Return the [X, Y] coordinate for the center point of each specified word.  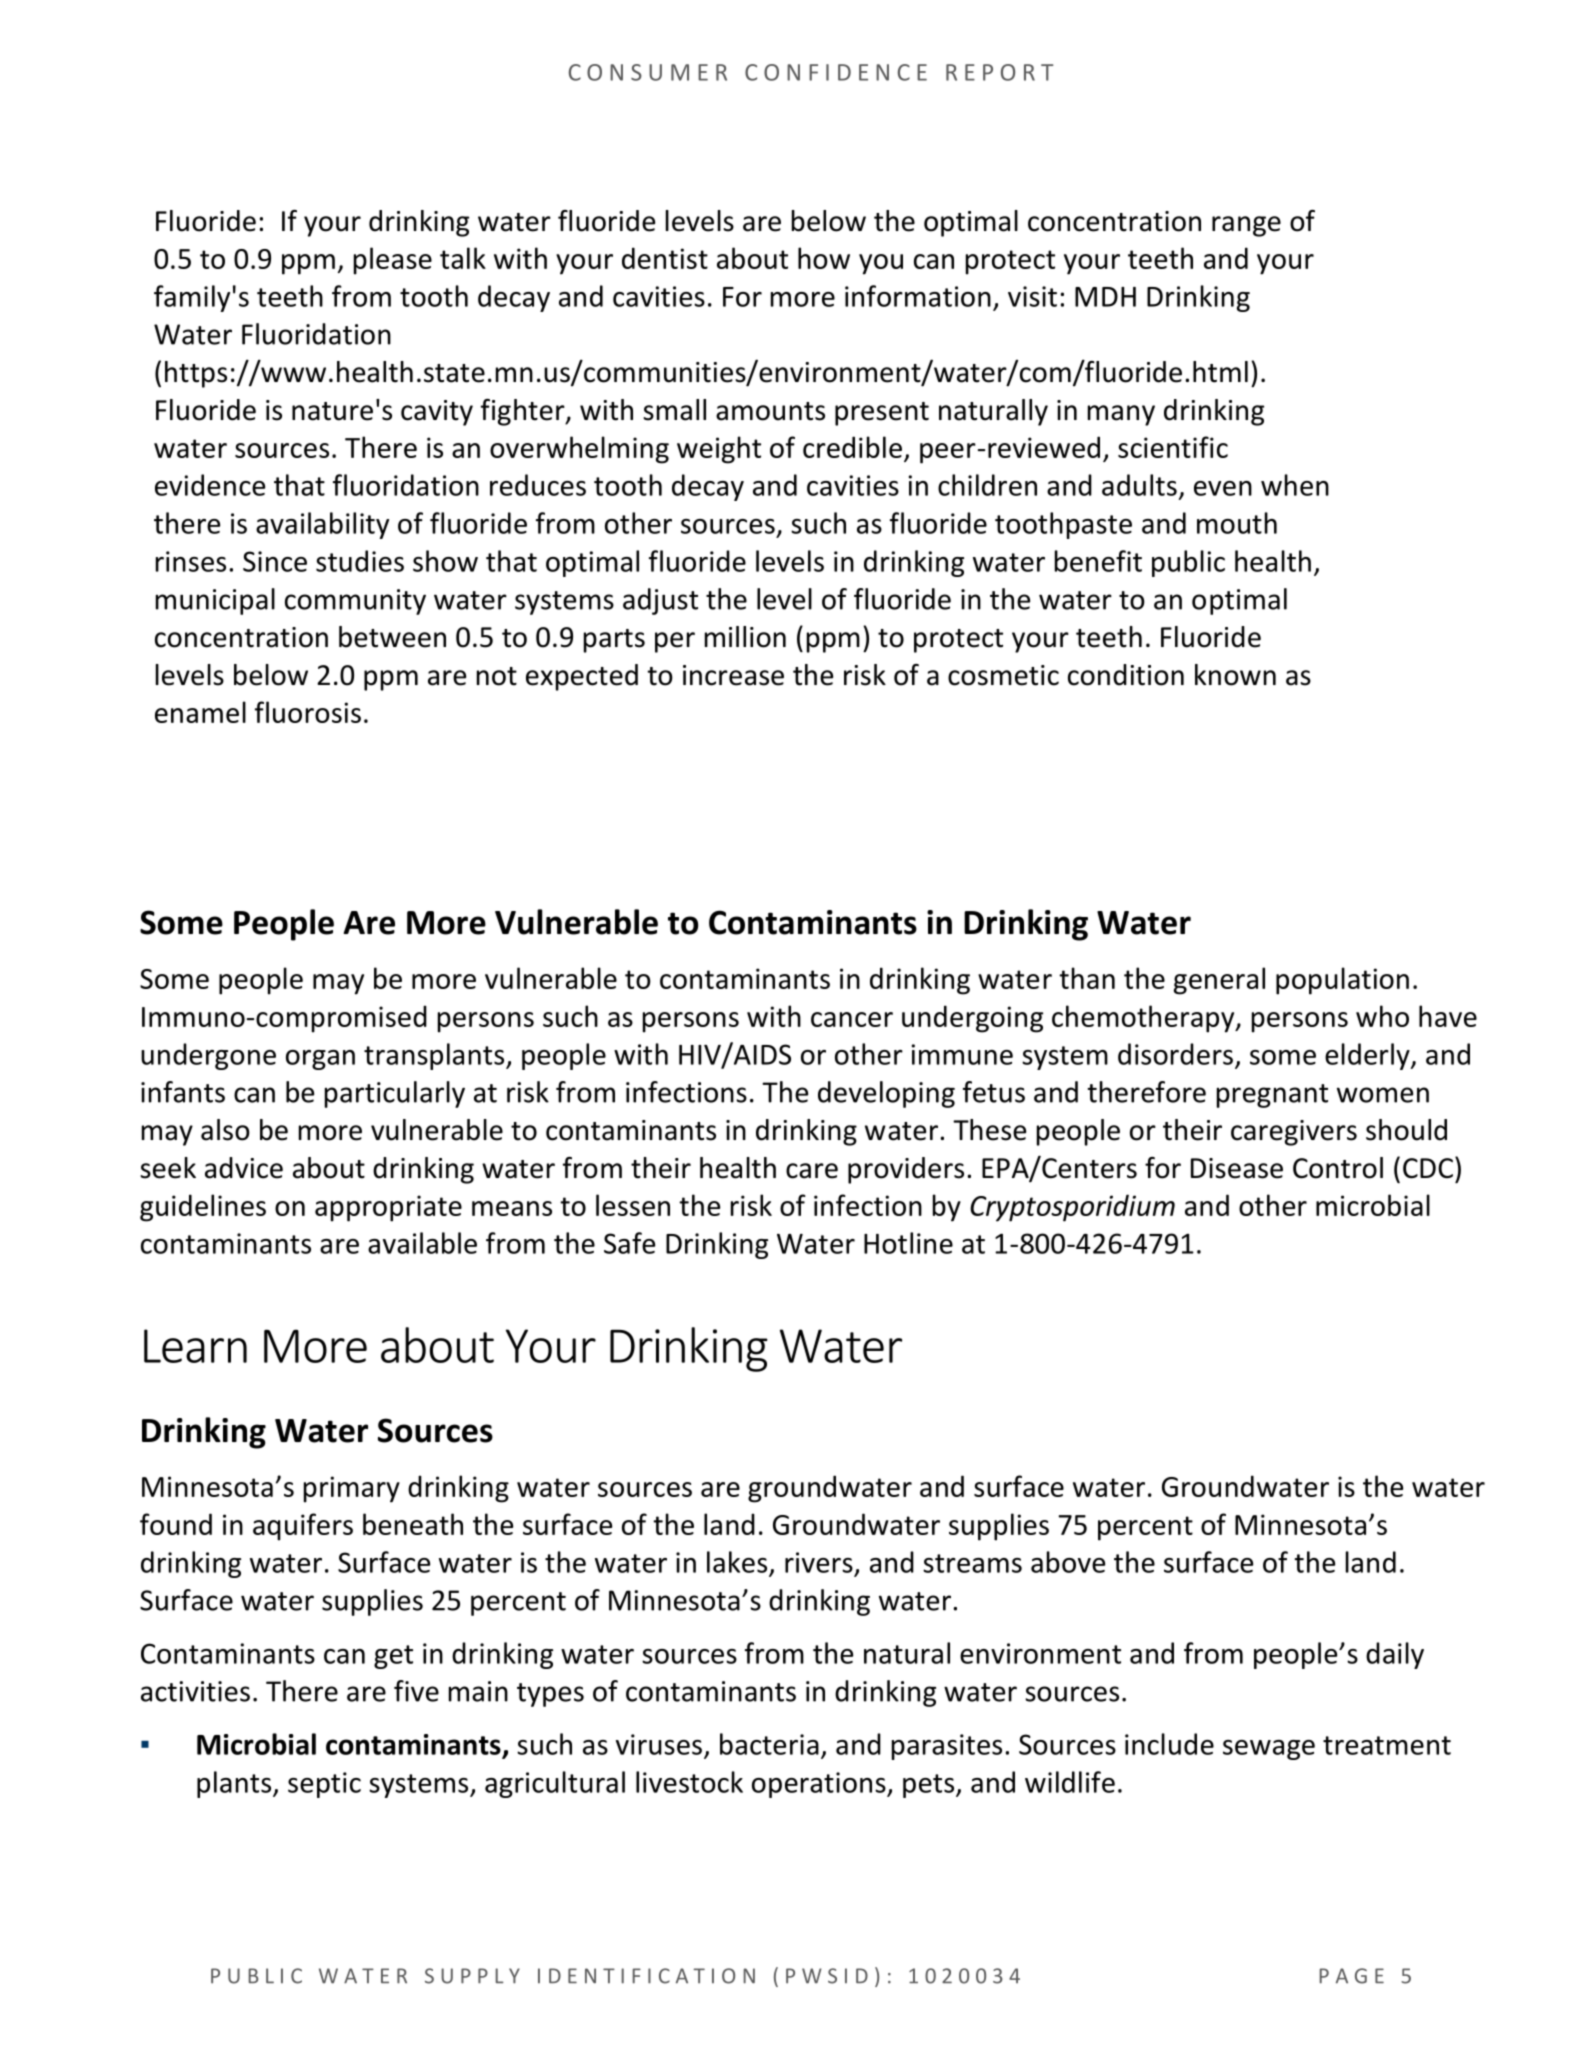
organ [320, 1060]
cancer [852, 1019]
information [918, 296]
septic [324, 1785]
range [1246, 226]
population [1342, 981]
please [393, 261]
